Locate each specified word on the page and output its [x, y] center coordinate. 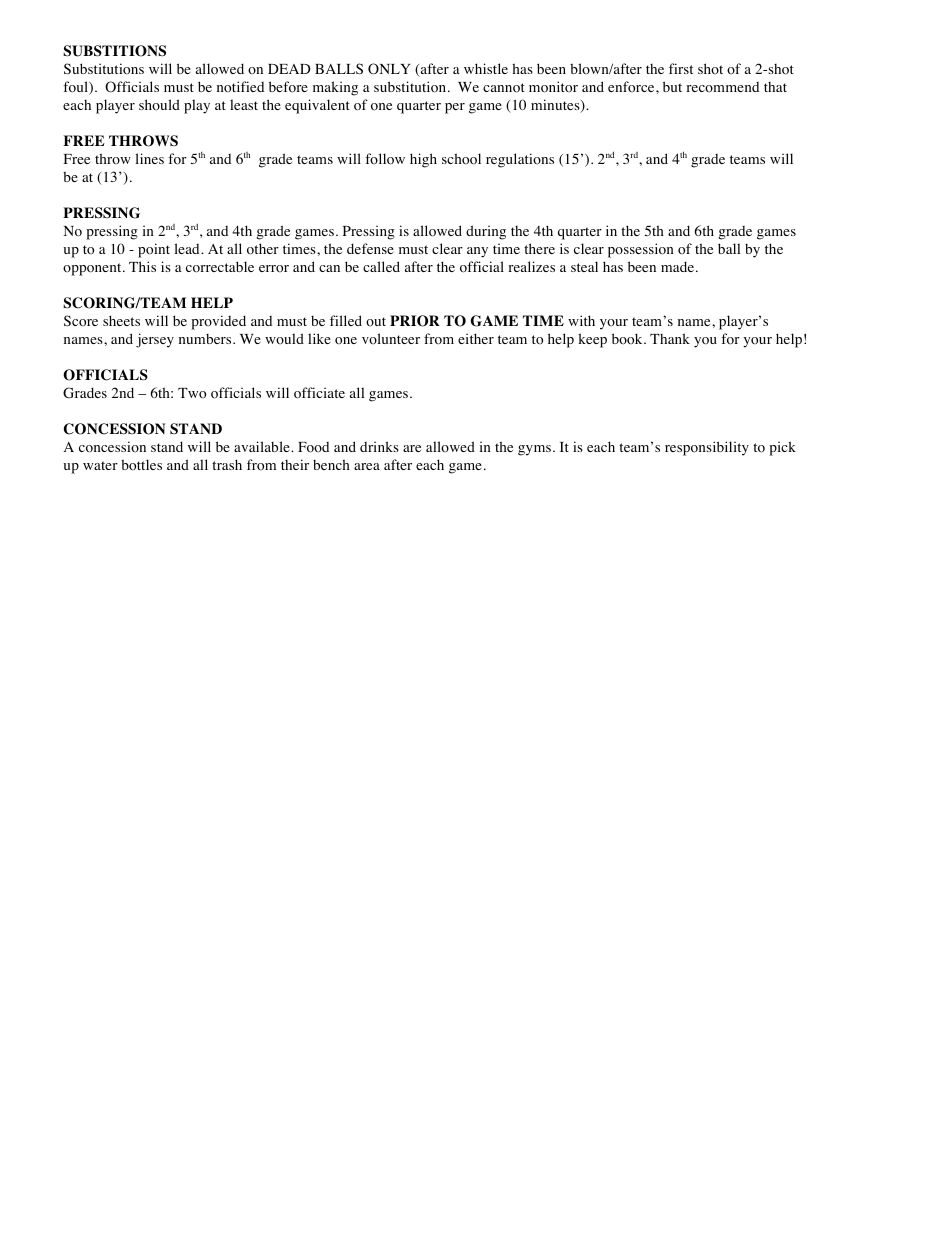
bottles [141, 465]
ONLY [389, 69]
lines [149, 158]
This [142, 266]
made [677, 266]
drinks [379, 446]
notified [240, 87]
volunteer [391, 338]
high [423, 160]
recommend [722, 87]
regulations [520, 160]
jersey [155, 340]
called [381, 266]
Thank [670, 338]
